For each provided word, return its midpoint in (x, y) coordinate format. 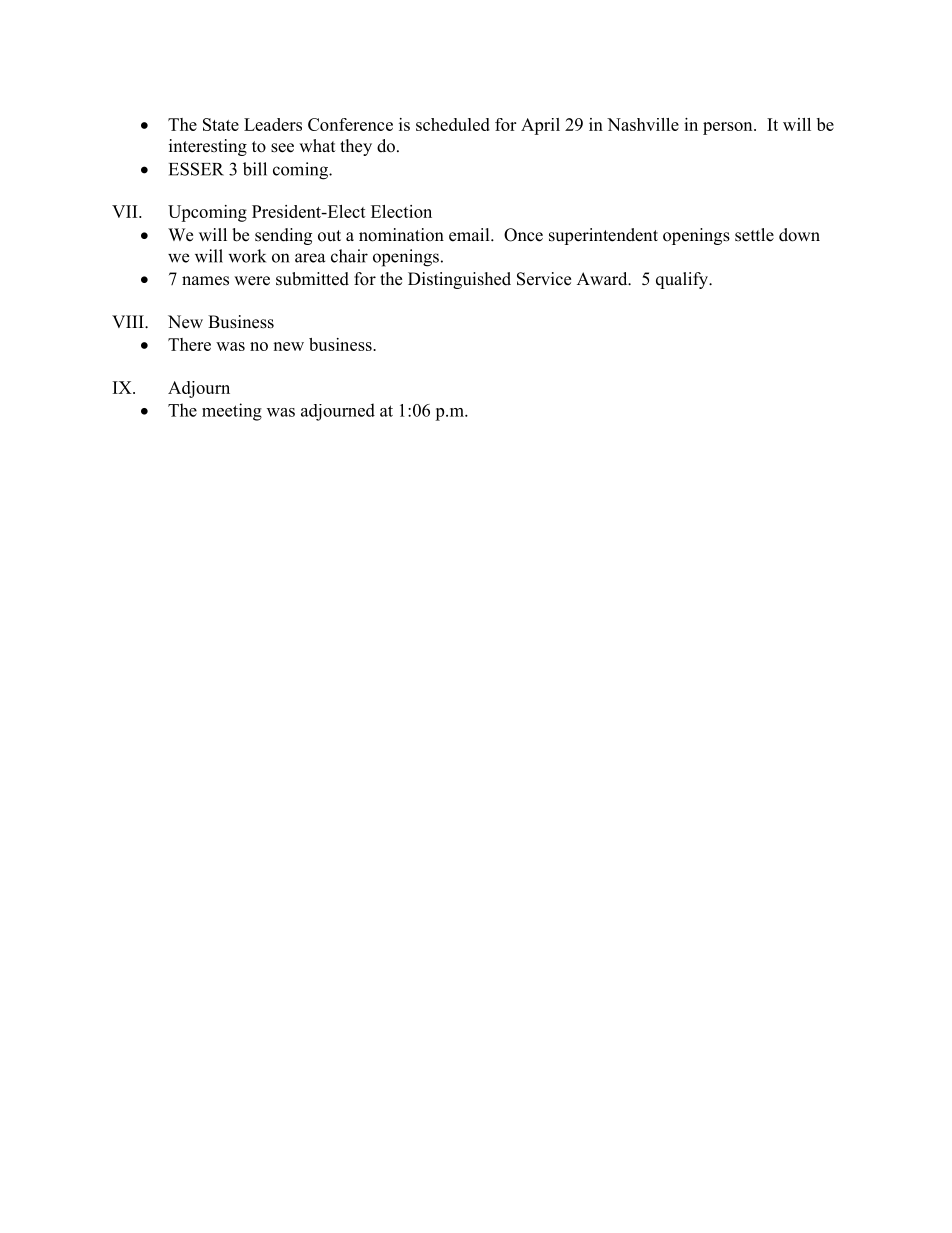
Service (544, 279)
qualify (683, 280)
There (189, 344)
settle (754, 235)
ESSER (196, 169)
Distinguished (459, 280)
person (729, 128)
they (356, 147)
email (470, 235)
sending (283, 236)
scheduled (453, 124)
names (205, 281)
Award (603, 278)
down (799, 235)
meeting (232, 412)
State (221, 124)
